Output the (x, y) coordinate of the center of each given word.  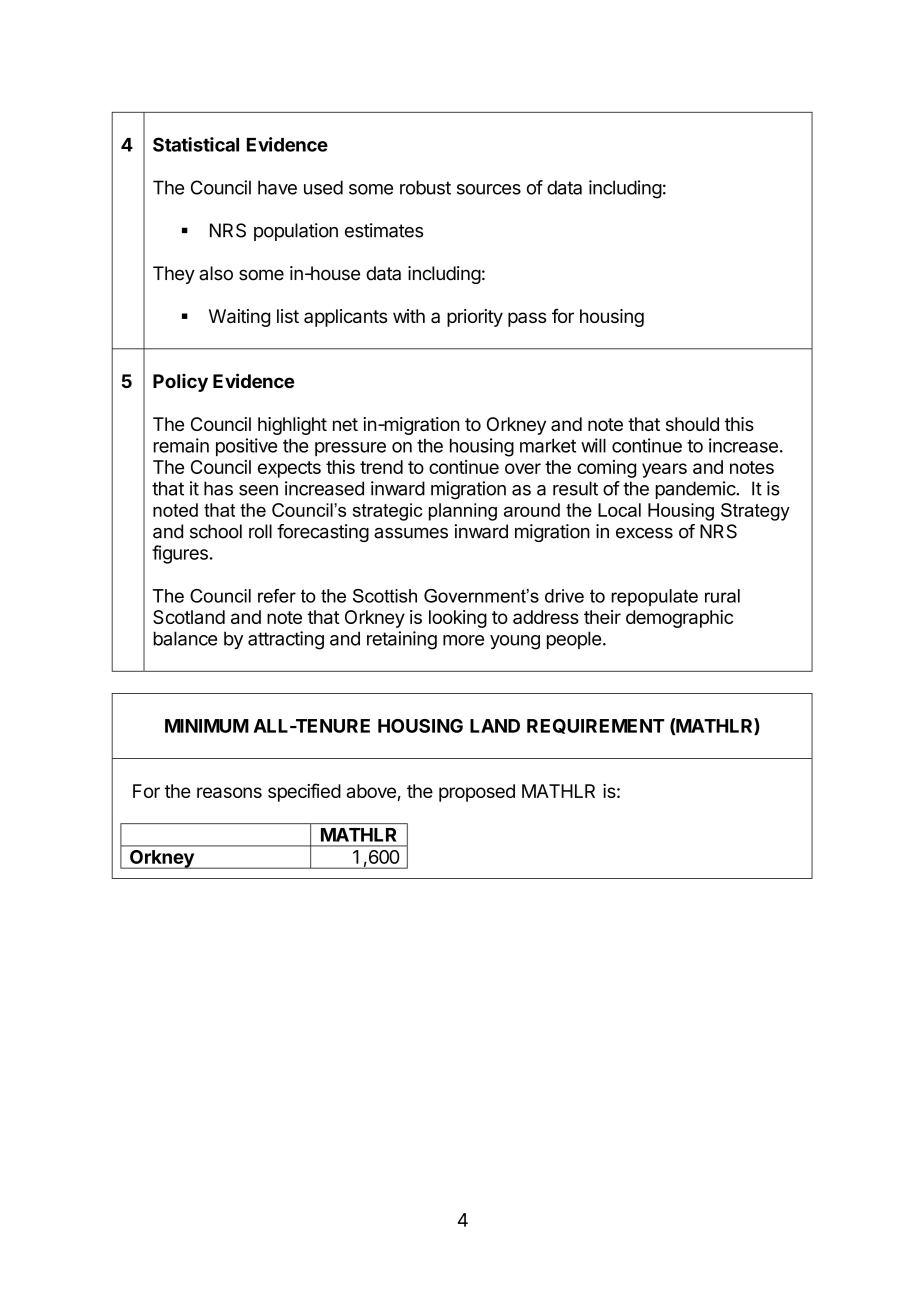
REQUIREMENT (595, 726)
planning (463, 512)
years (664, 470)
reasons (229, 792)
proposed (477, 793)
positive (246, 447)
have (277, 187)
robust (425, 187)
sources (489, 189)
